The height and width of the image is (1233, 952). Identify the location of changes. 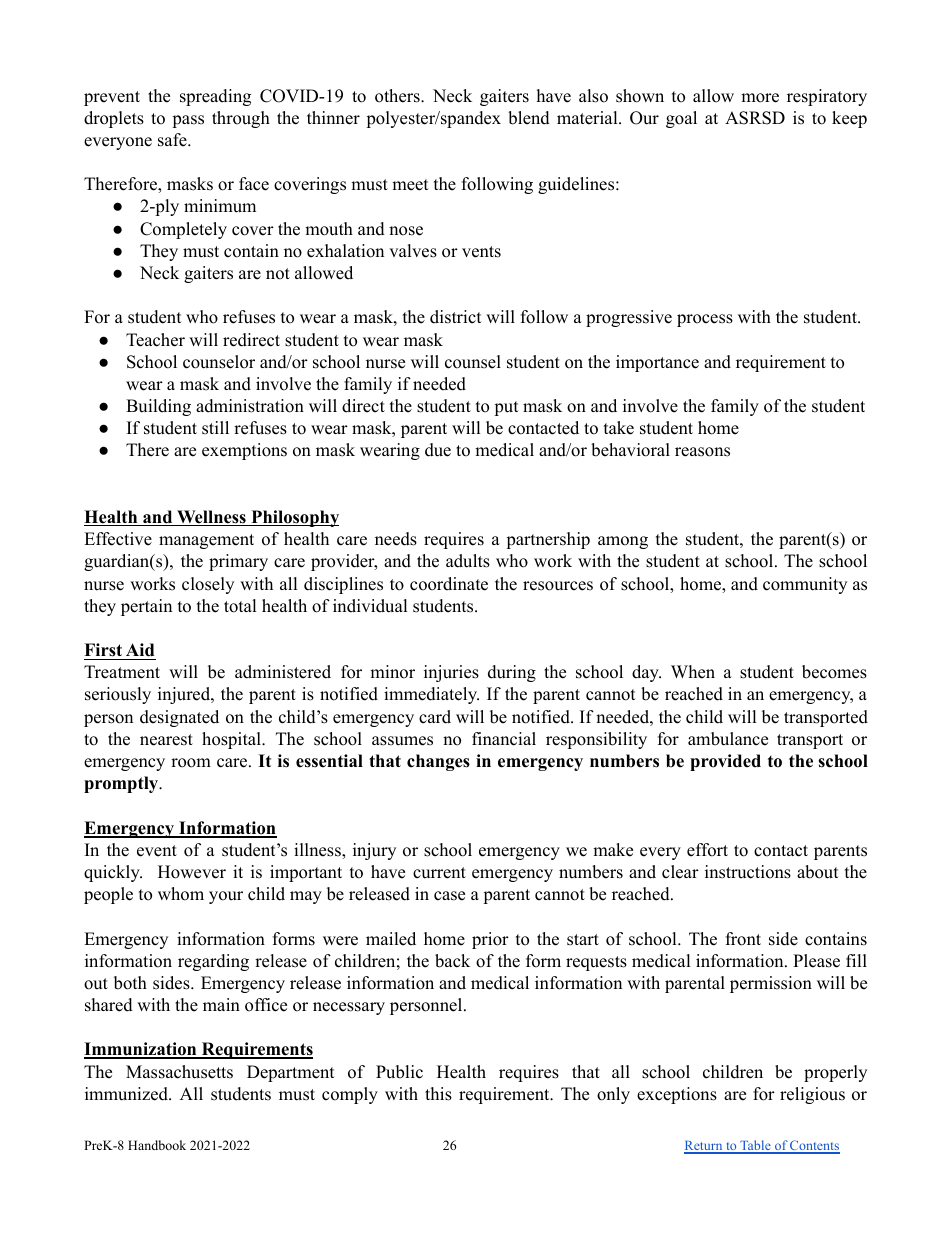
(438, 762).
